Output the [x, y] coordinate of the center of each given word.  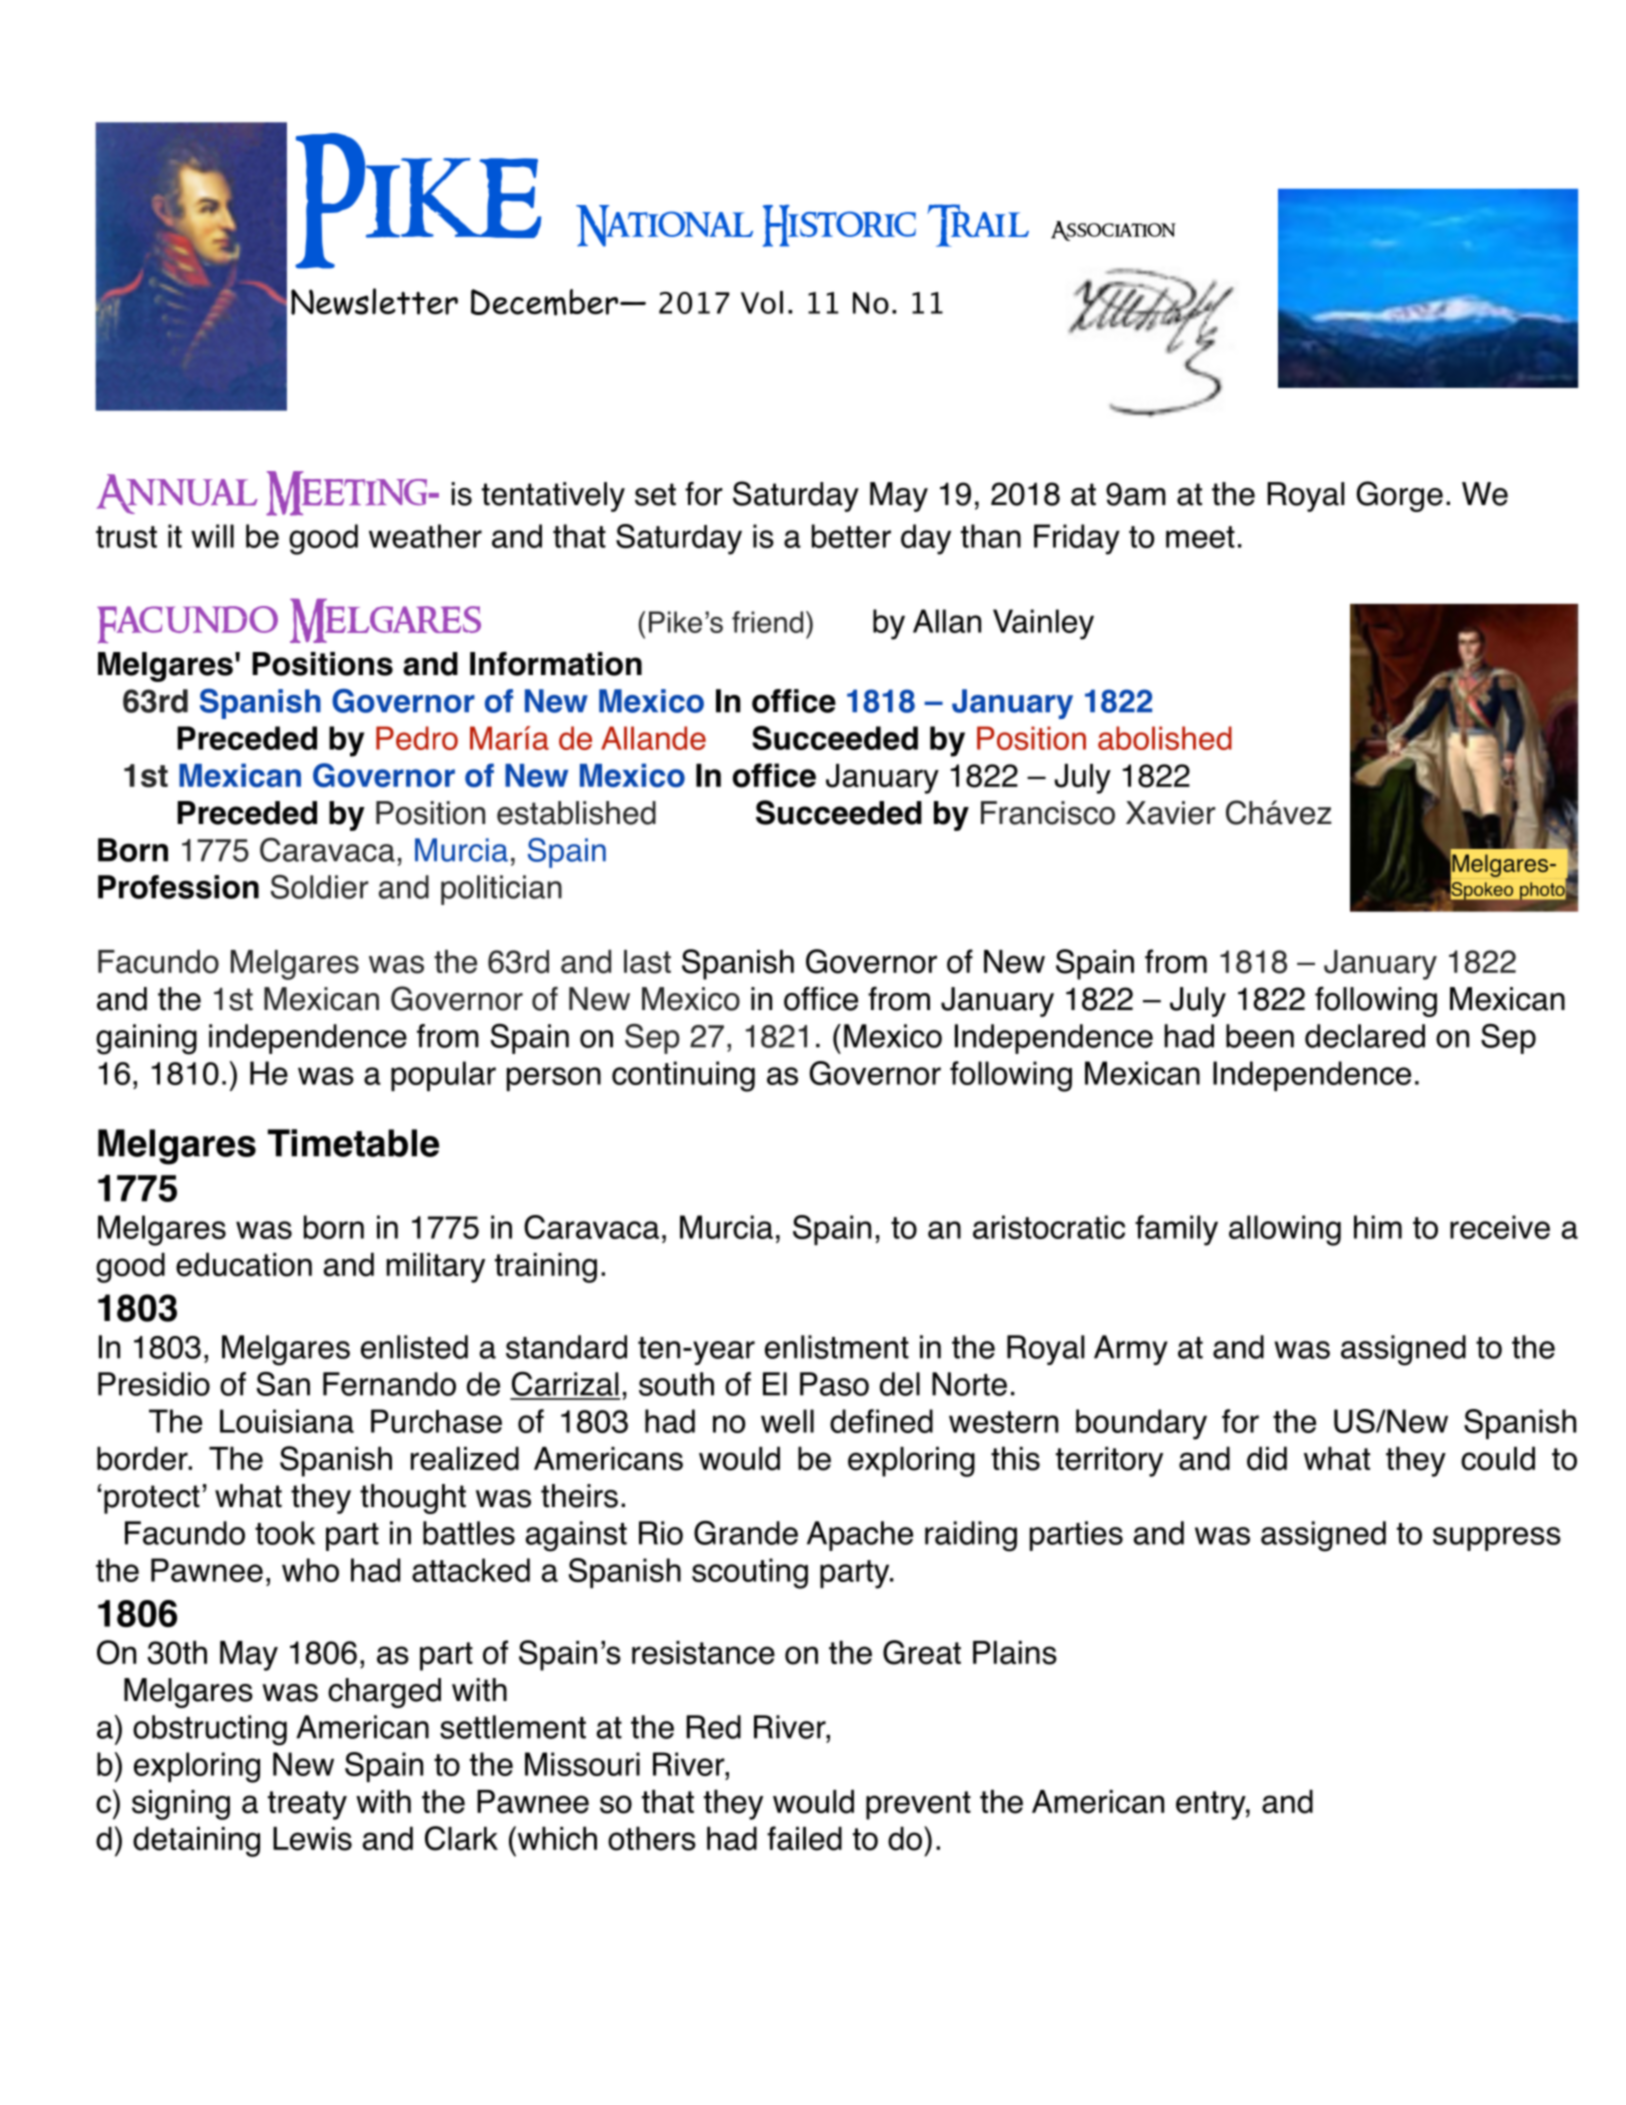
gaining [146, 1039]
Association [1113, 231]
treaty [307, 1805]
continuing [683, 1076]
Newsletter [374, 301]
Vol [762, 302]
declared [1365, 1036]
